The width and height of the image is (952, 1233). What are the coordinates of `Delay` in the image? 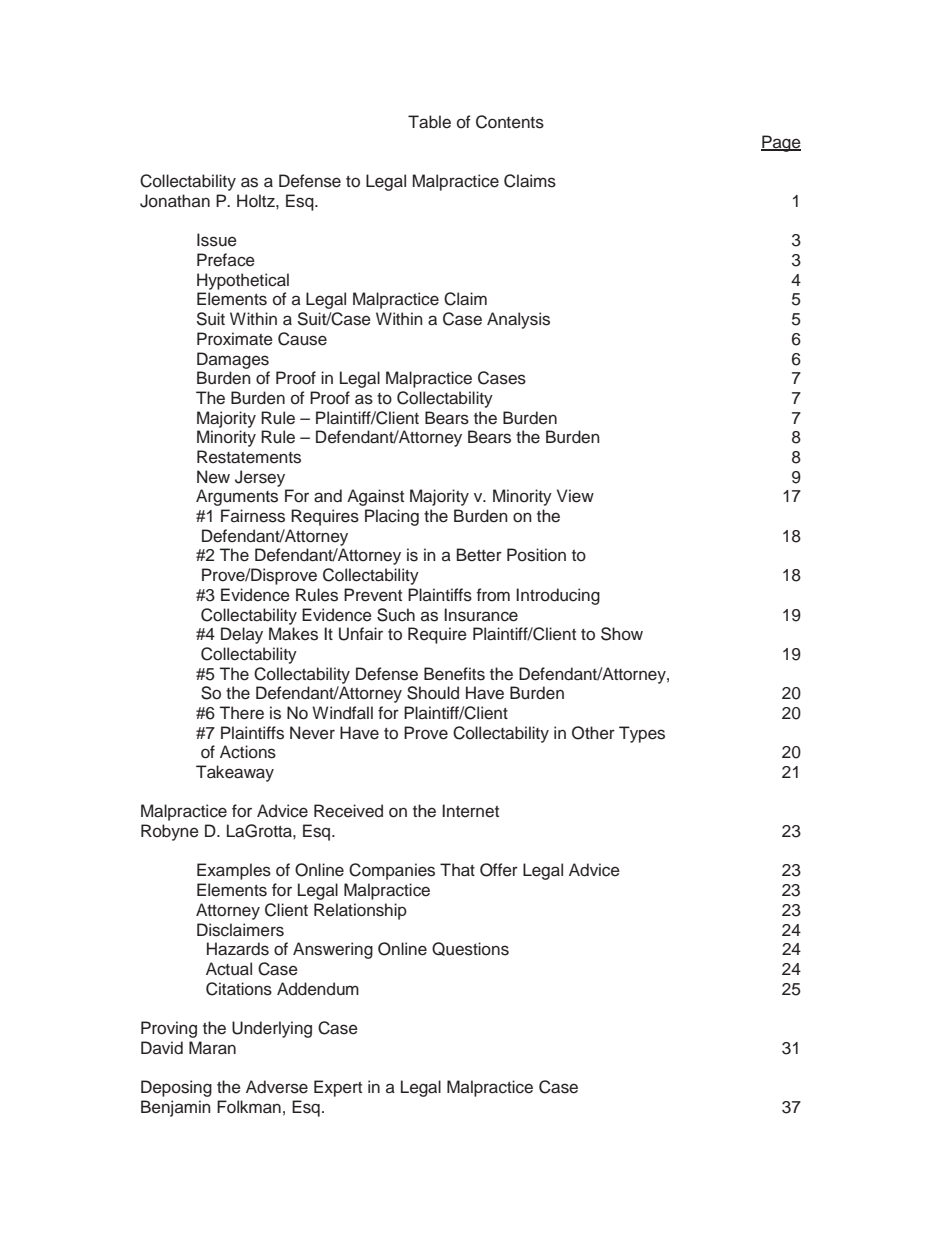 It's located at (242, 635).
